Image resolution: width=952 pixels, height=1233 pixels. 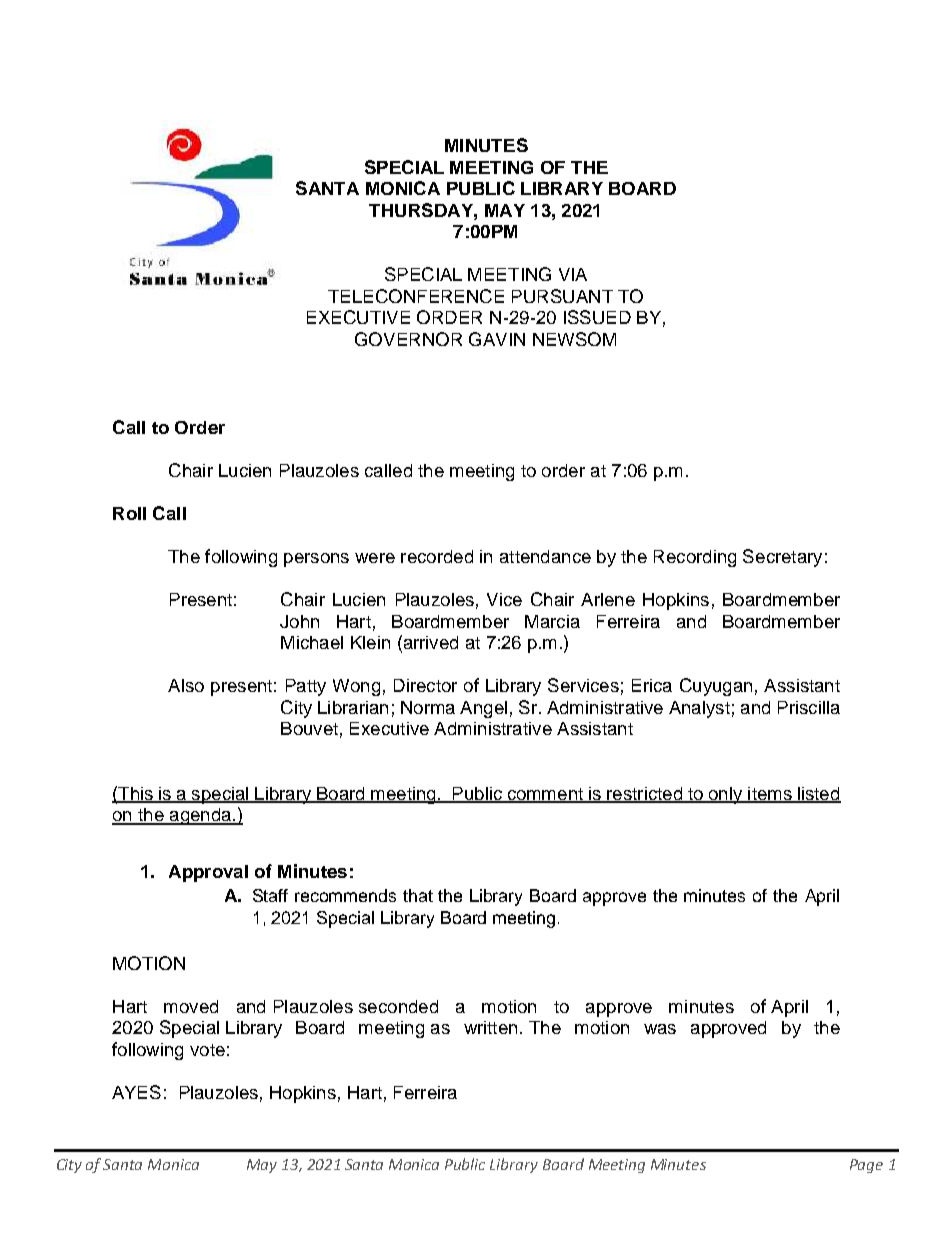 I want to click on AYES, so click(x=136, y=1092).
